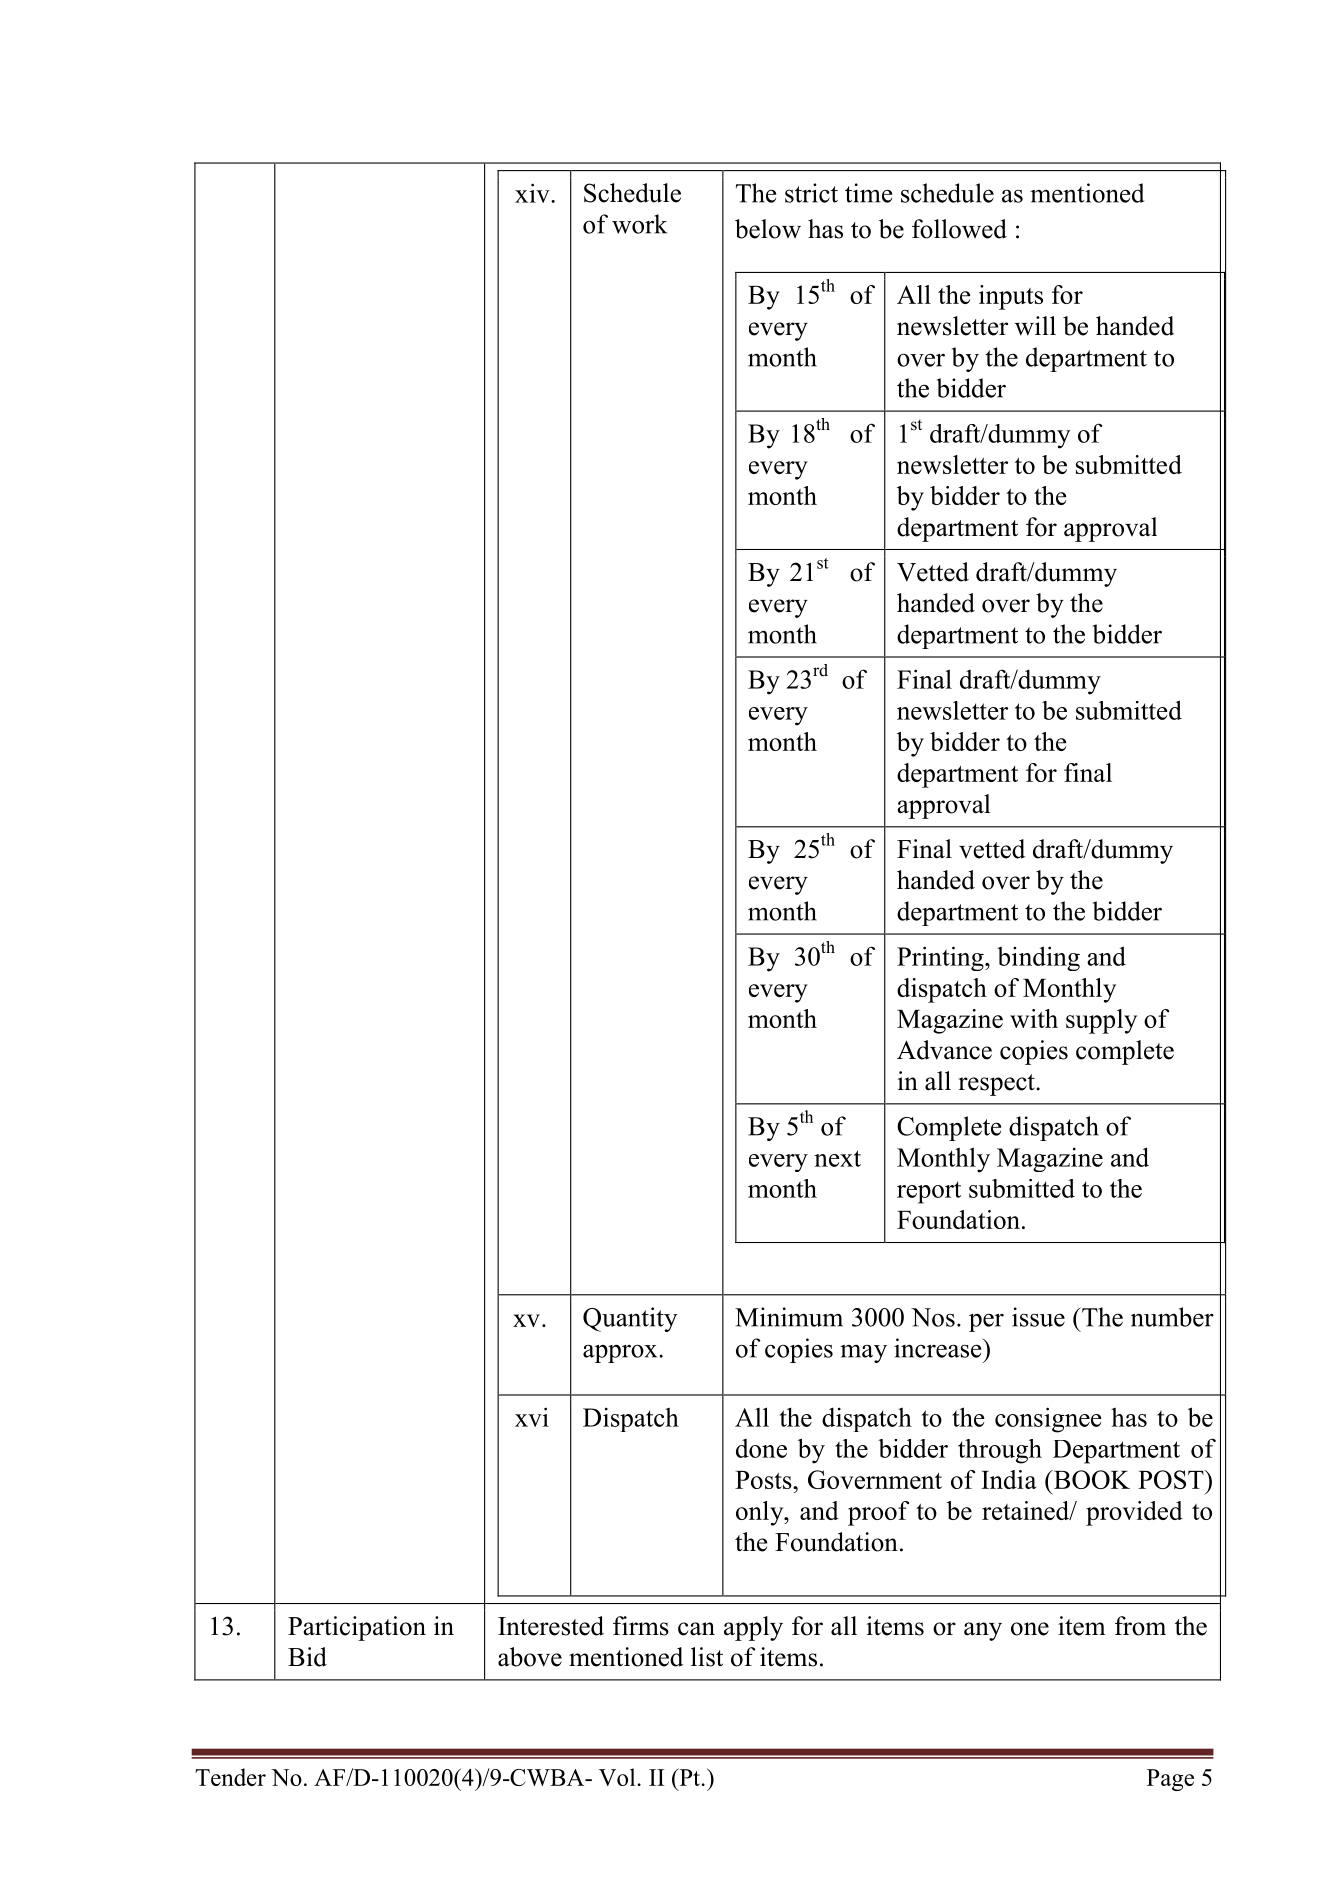  I want to click on work, so click(639, 224).
